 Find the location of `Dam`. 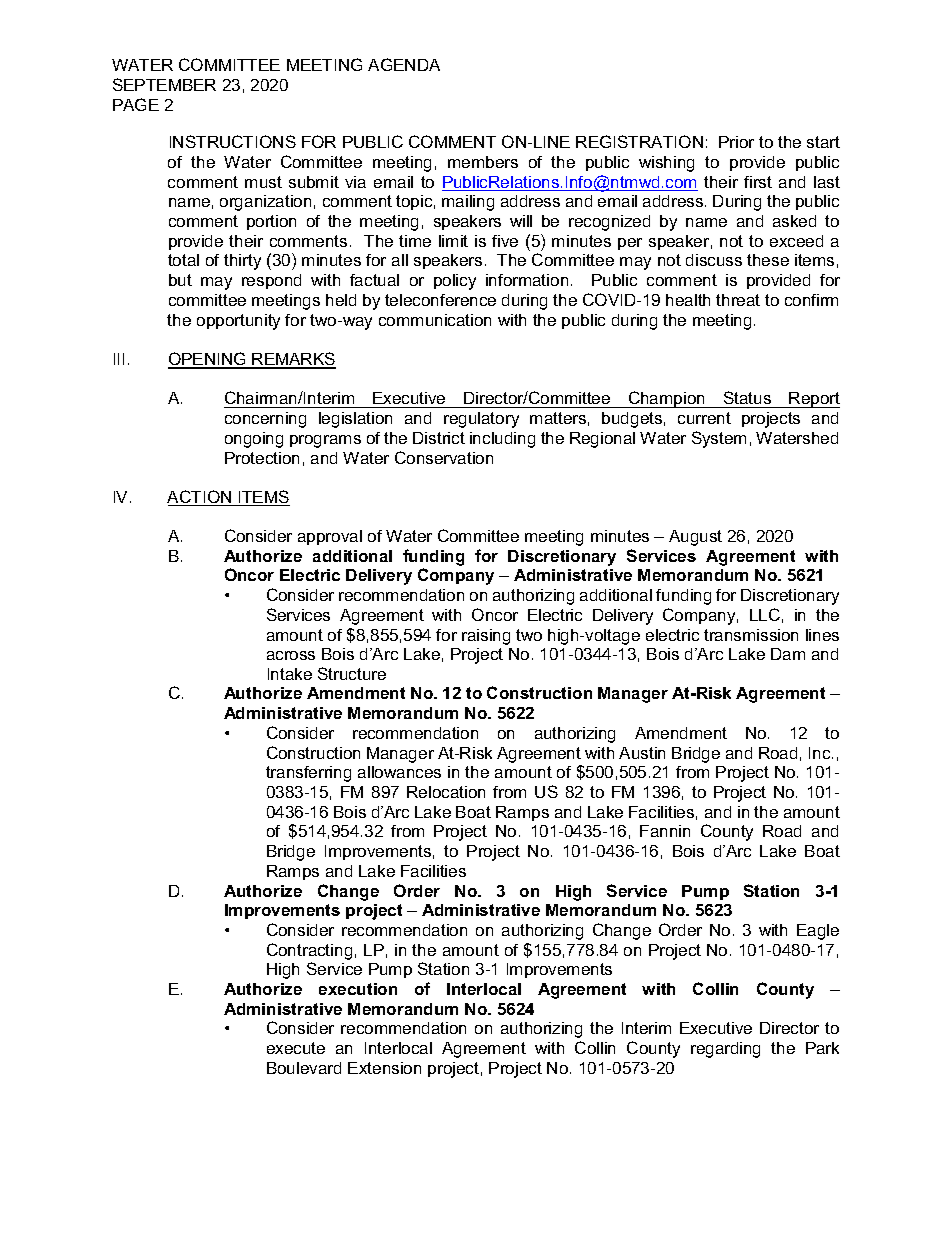

Dam is located at coordinates (788, 654).
